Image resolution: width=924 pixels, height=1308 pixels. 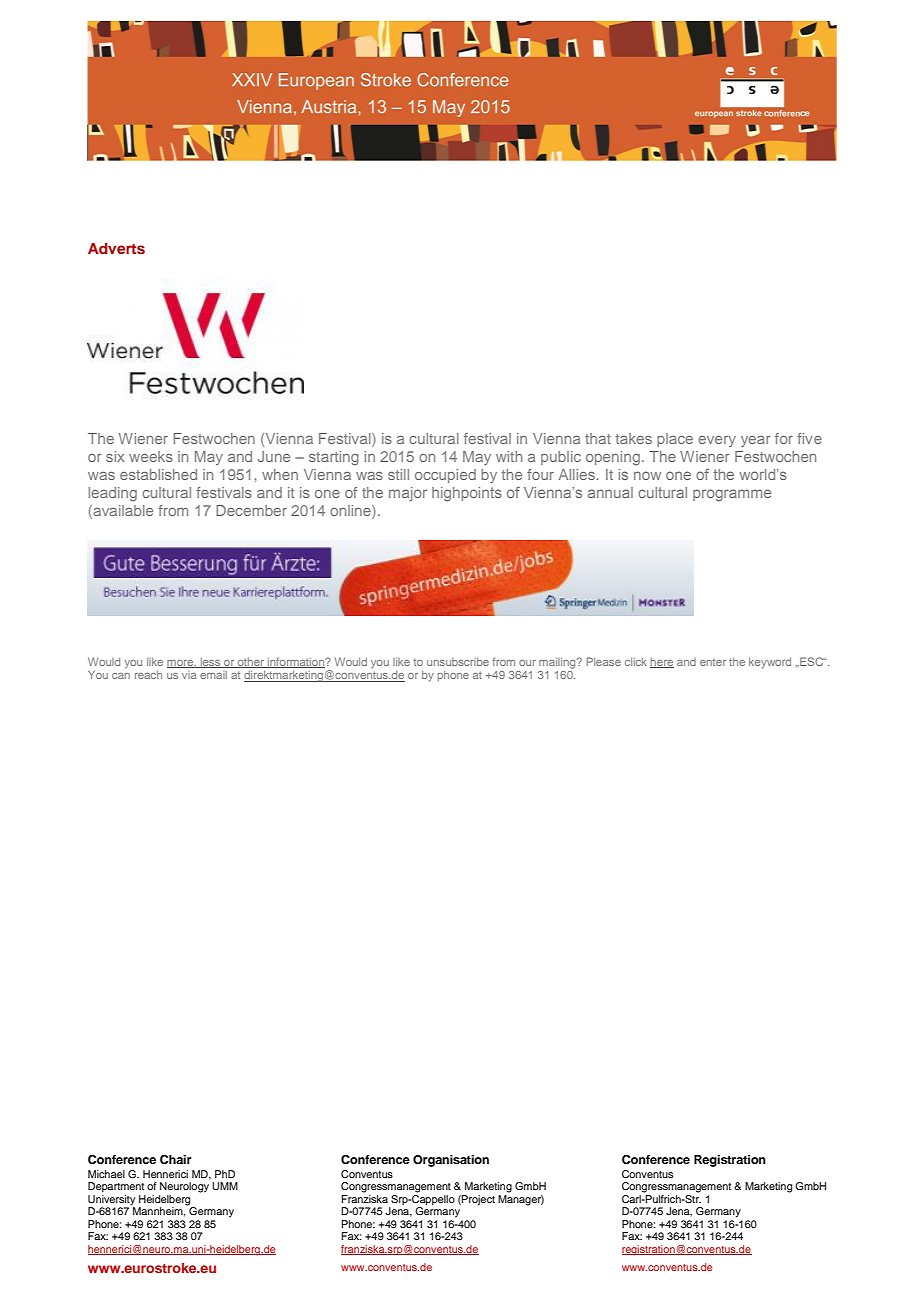 I want to click on every, so click(x=717, y=441).
